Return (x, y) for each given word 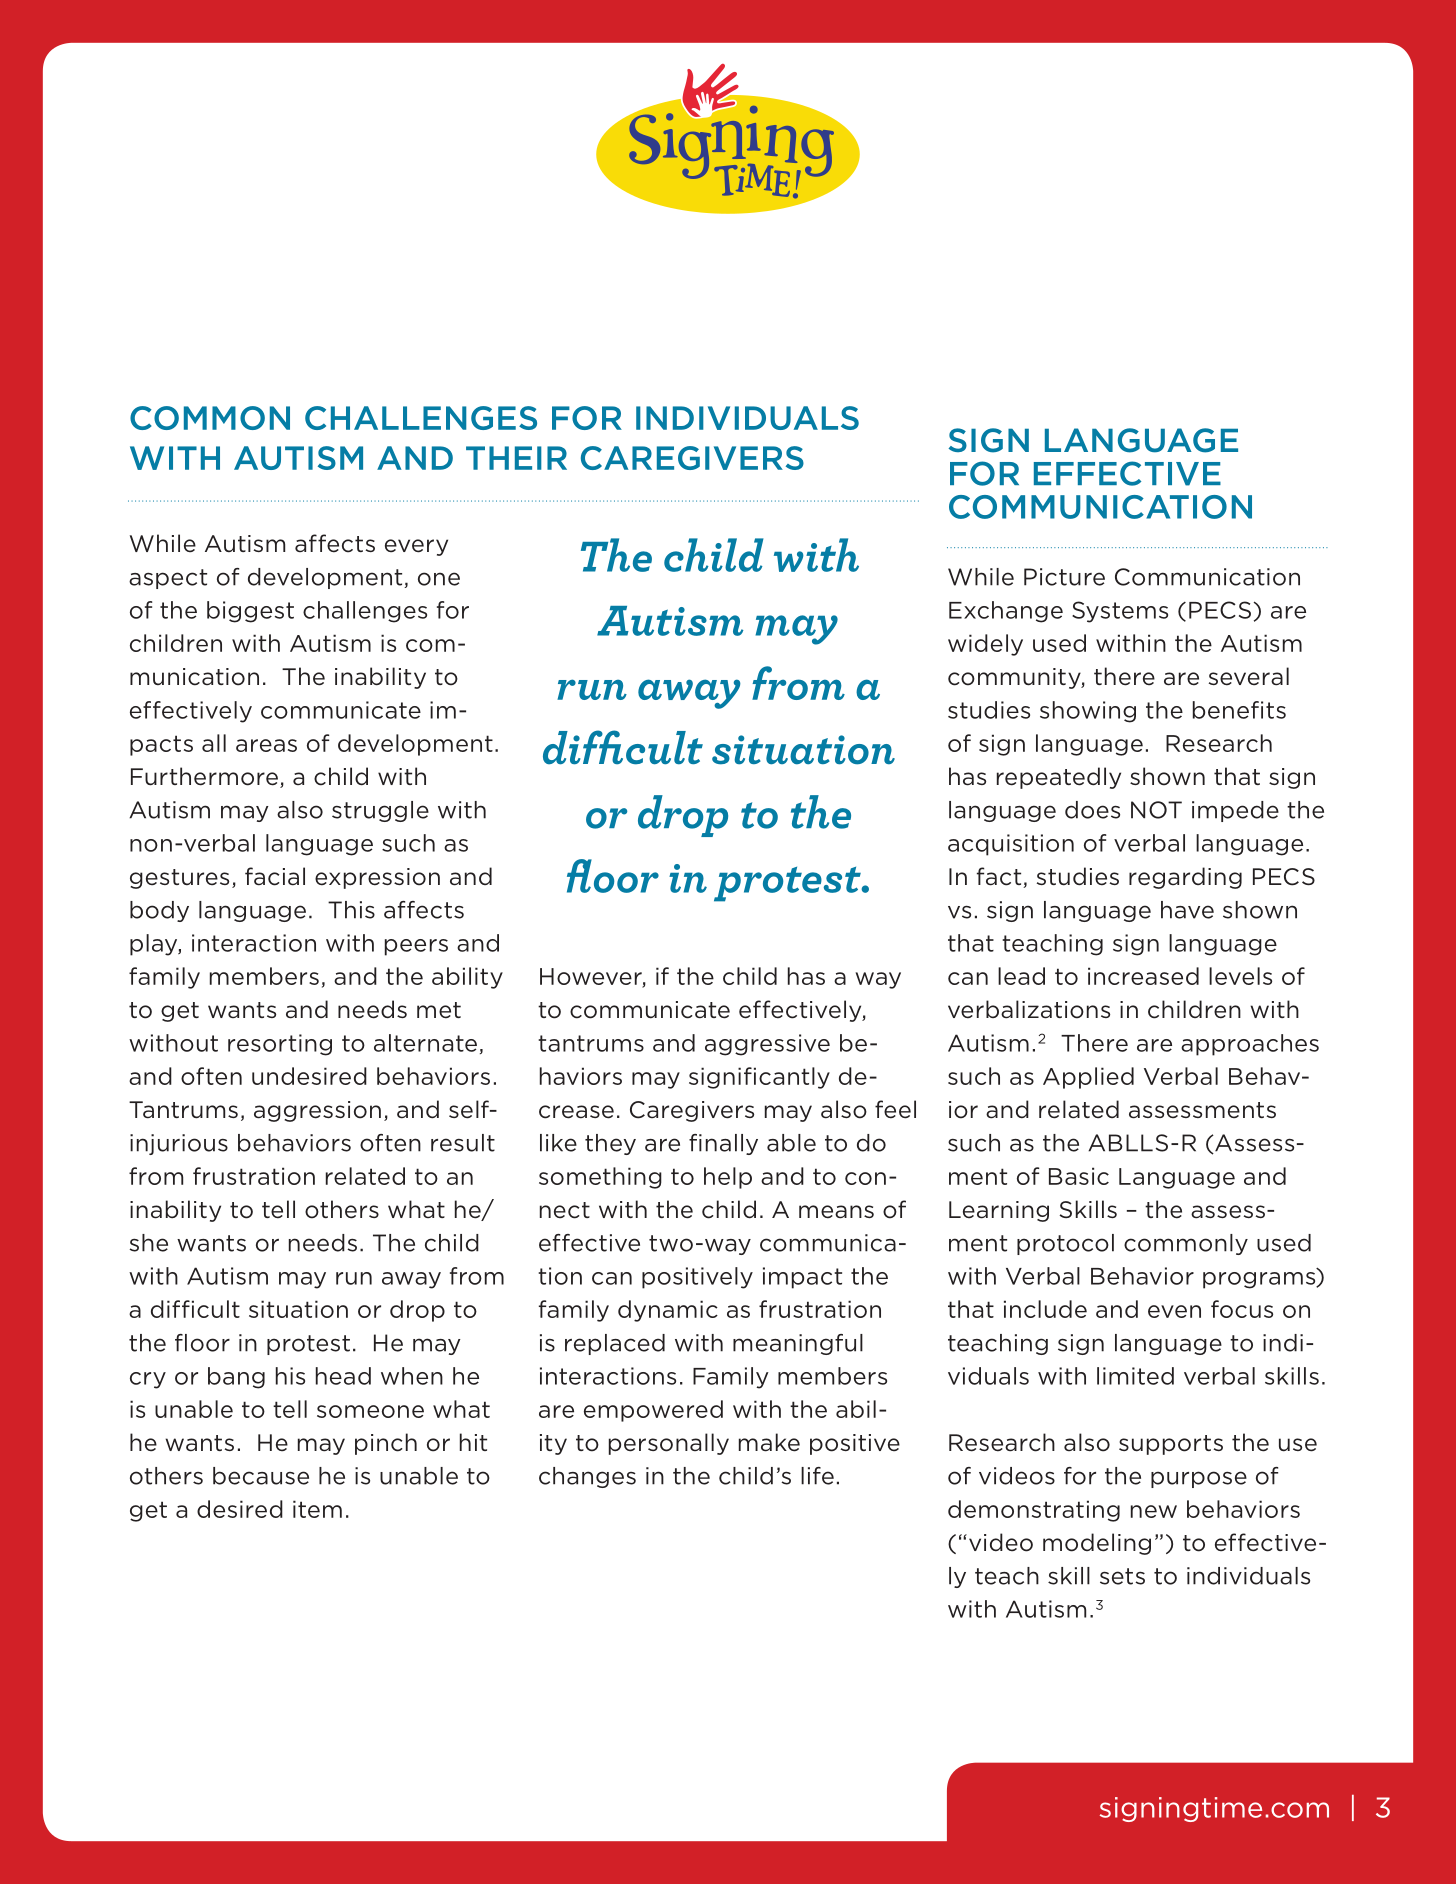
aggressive (767, 1045)
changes (587, 1477)
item (317, 1509)
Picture (1064, 577)
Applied (1088, 1078)
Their (516, 458)
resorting (280, 1045)
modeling (1097, 1544)
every (416, 547)
